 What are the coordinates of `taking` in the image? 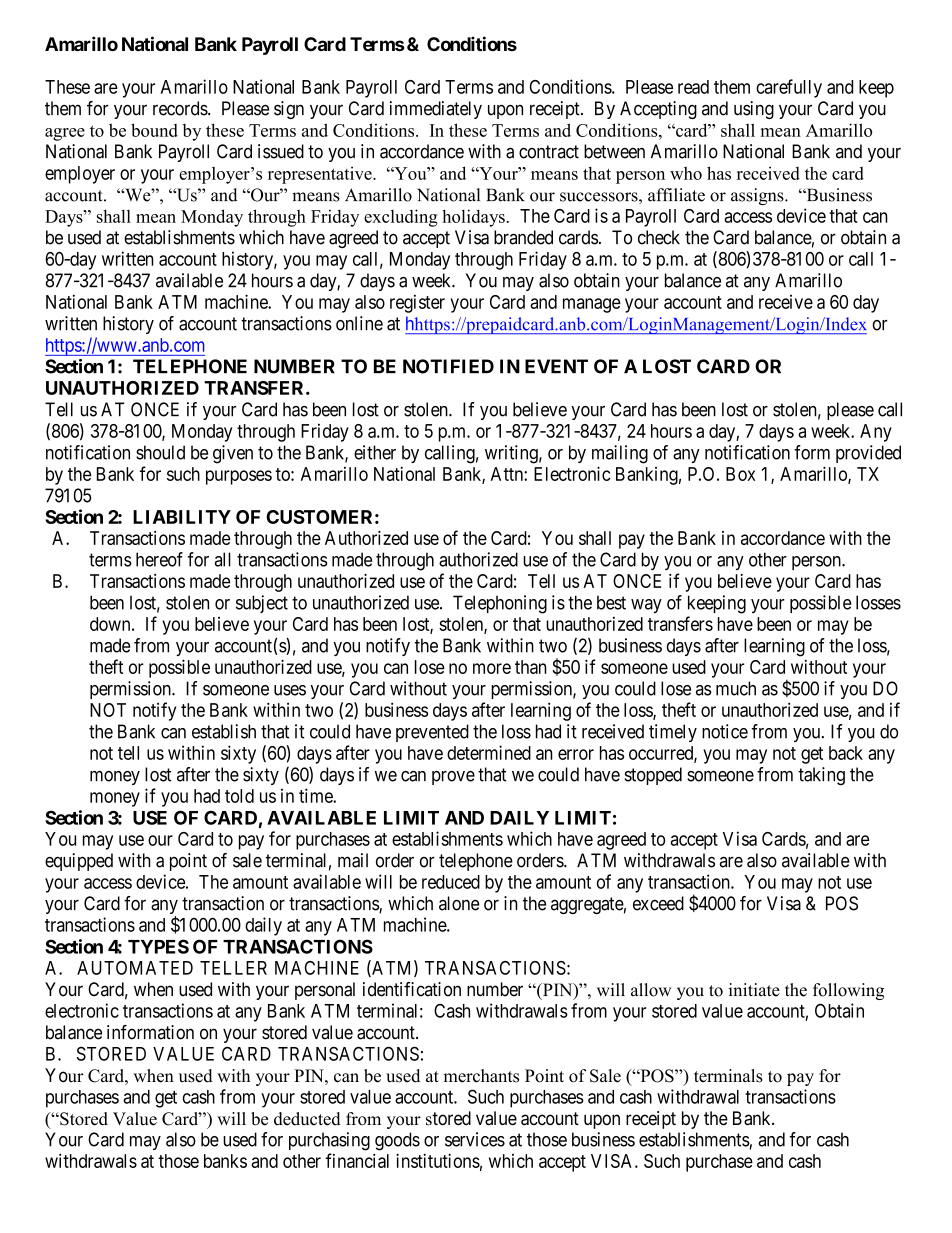 It's located at (821, 776).
